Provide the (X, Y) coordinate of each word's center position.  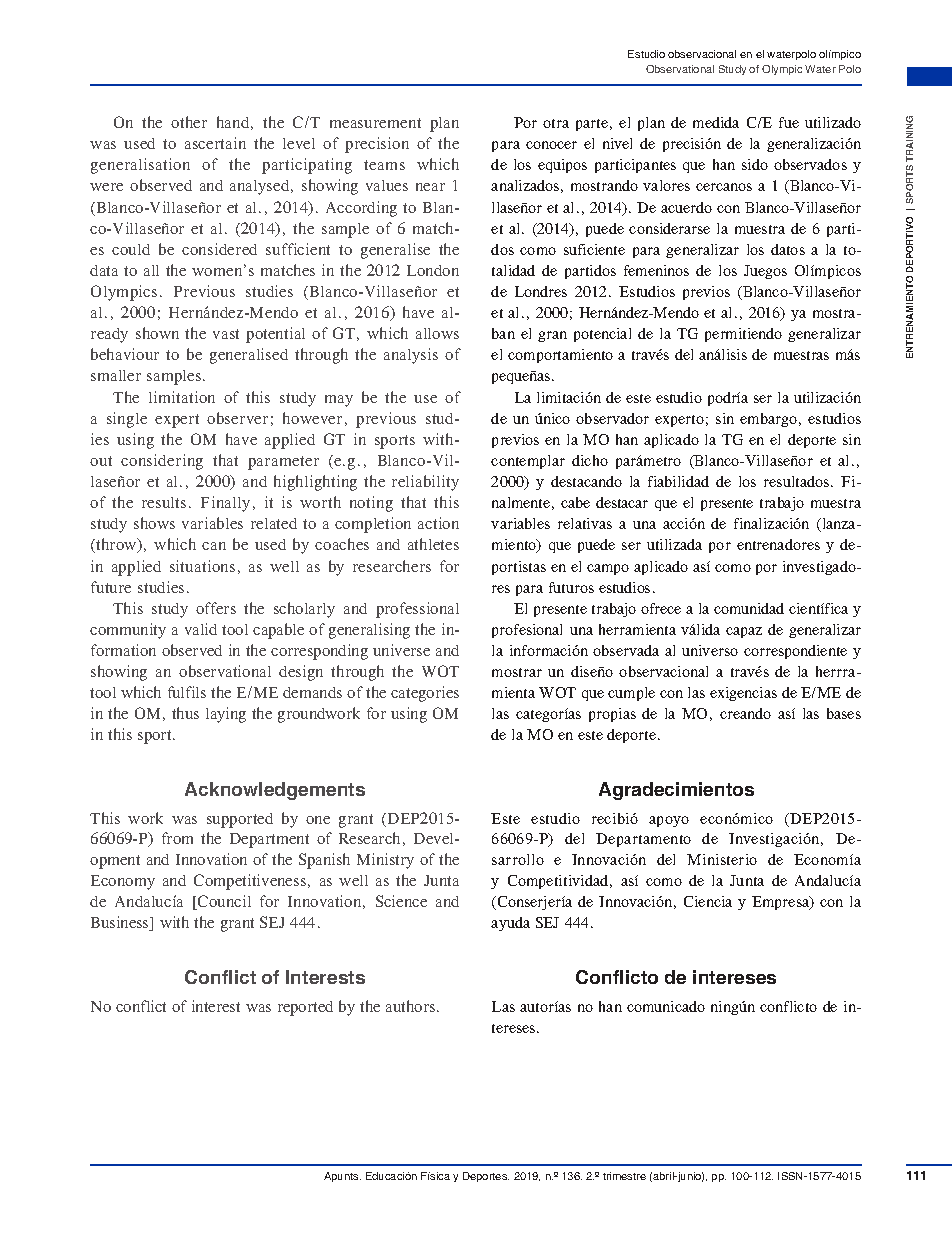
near (430, 187)
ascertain (215, 143)
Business (121, 923)
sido (755, 164)
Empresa (782, 903)
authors (412, 1006)
